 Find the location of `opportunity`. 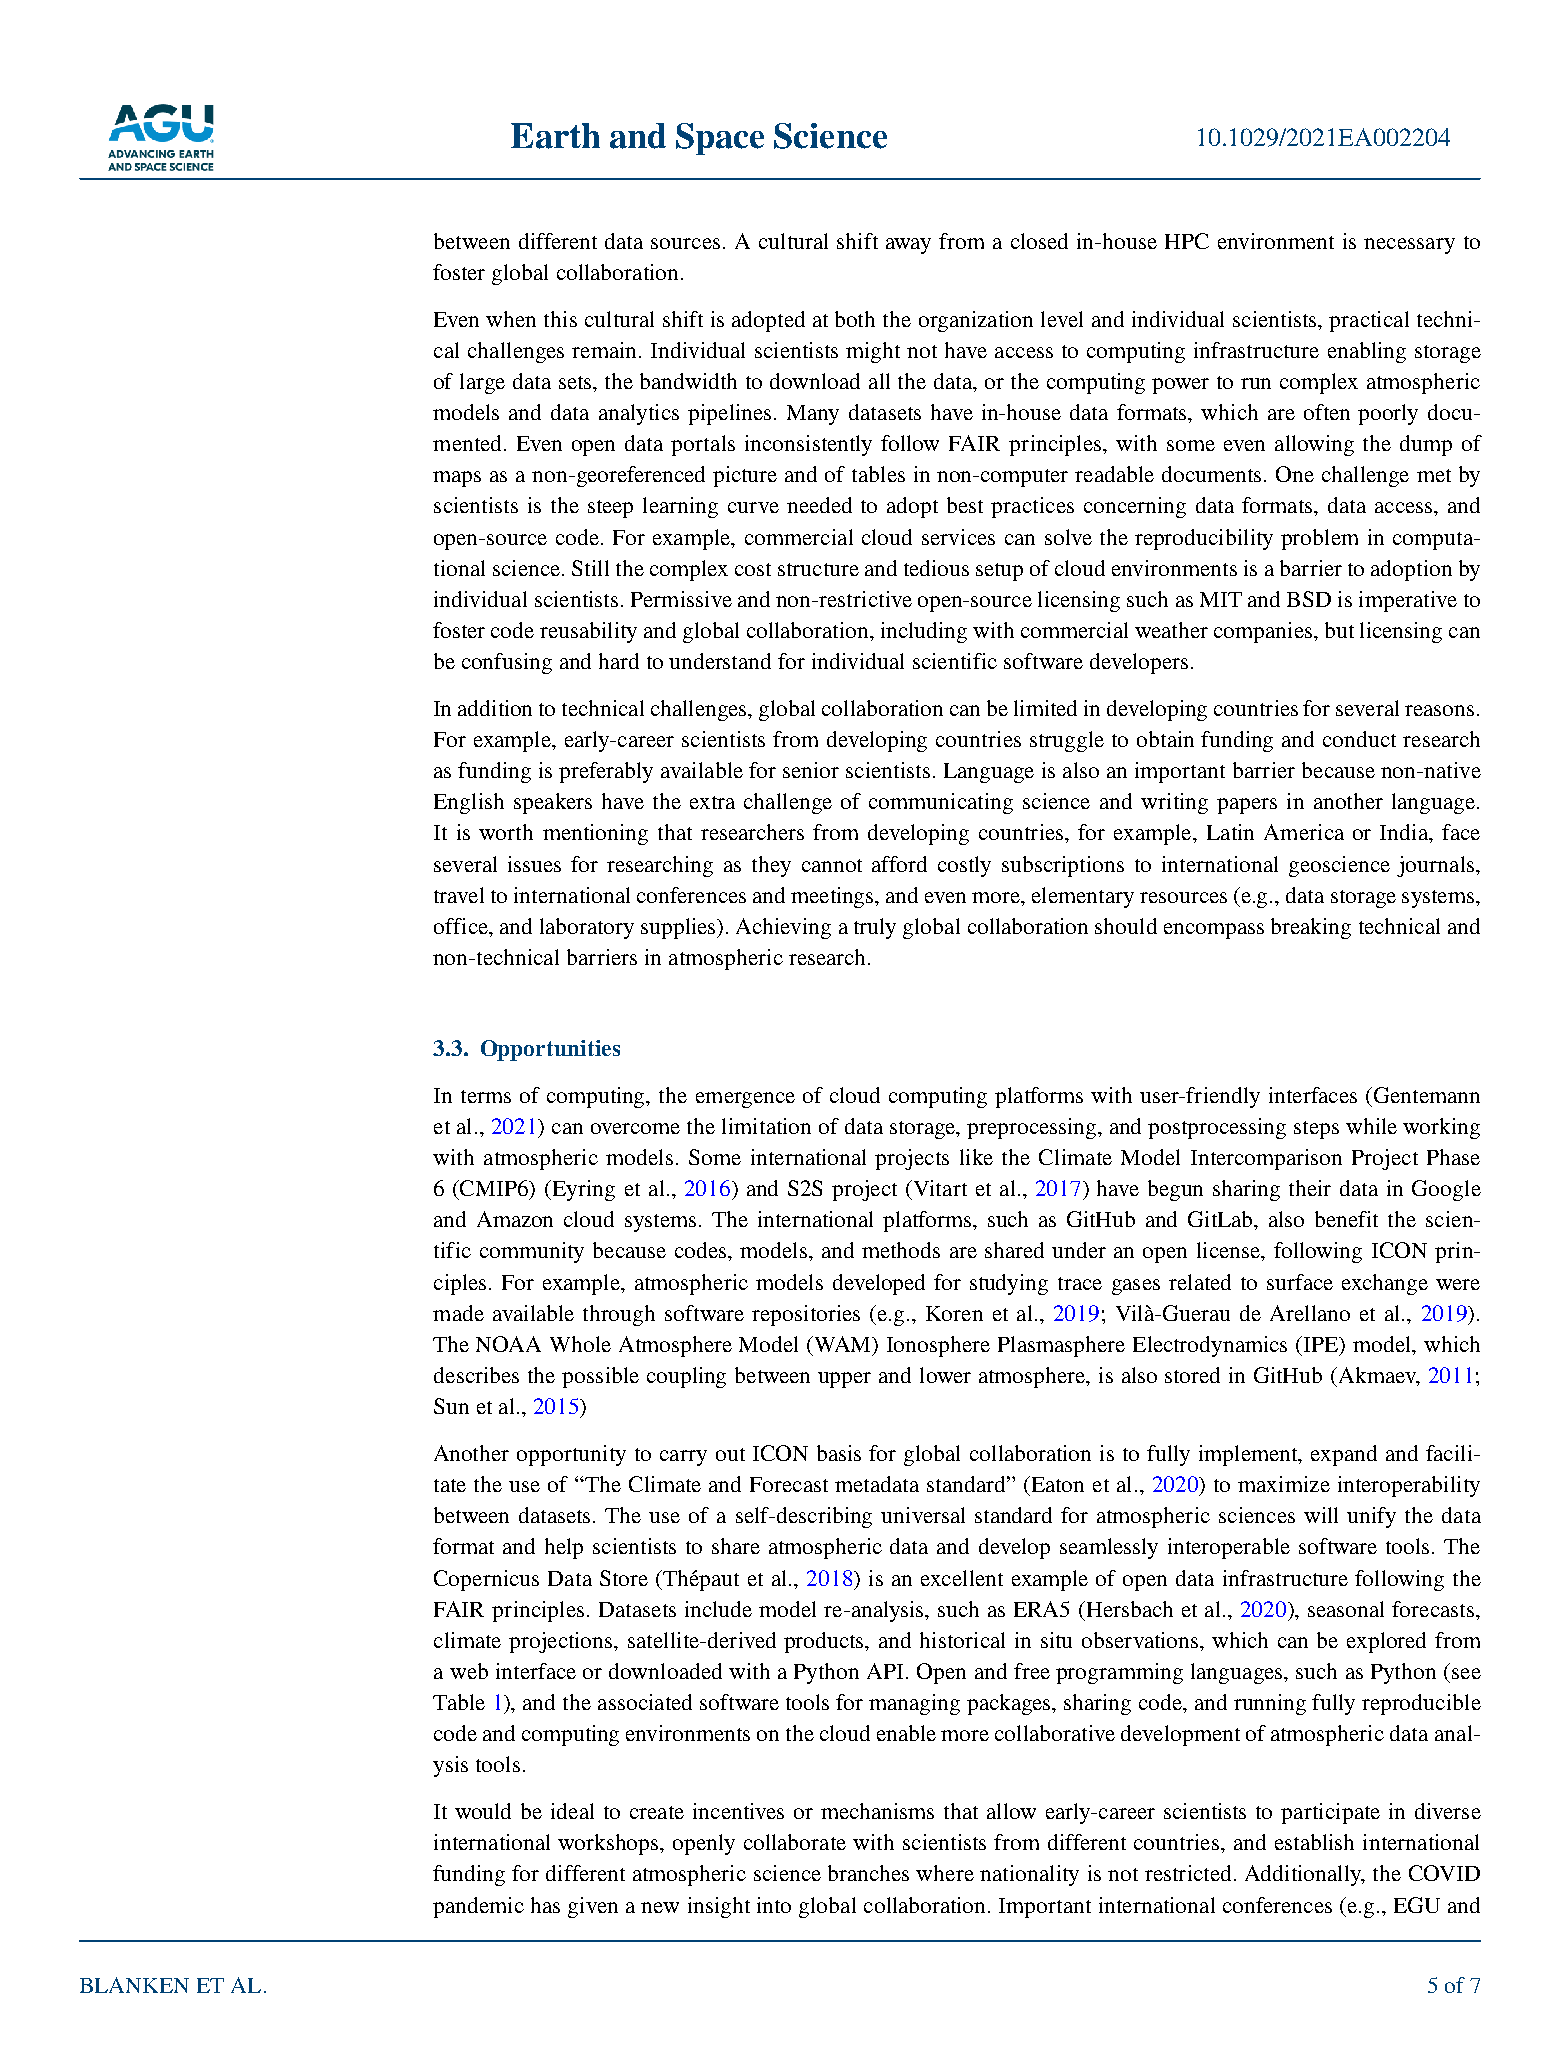

opportunity is located at coordinates (571, 1455).
